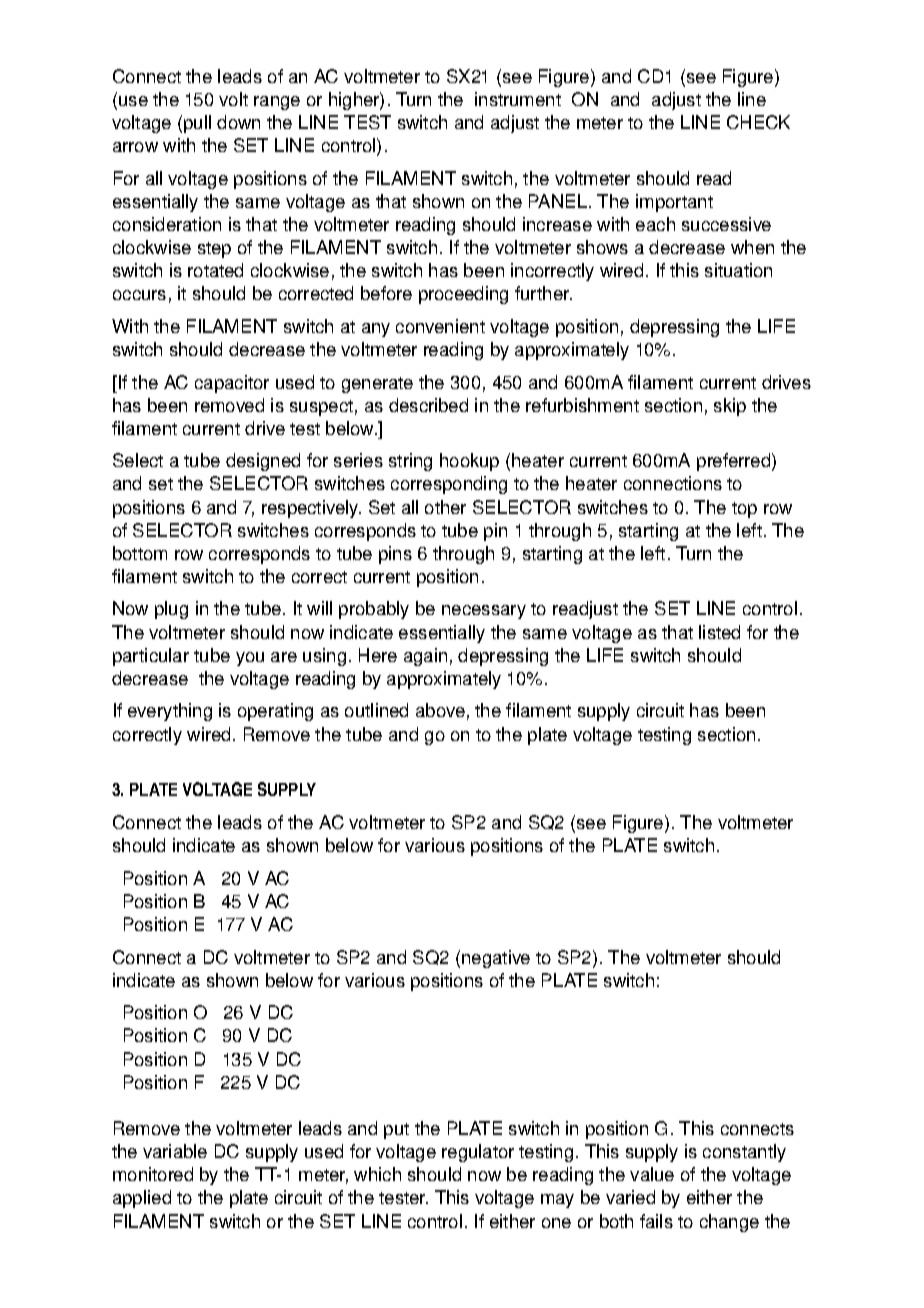  I want to click on monitored, so click(153, 1174).
